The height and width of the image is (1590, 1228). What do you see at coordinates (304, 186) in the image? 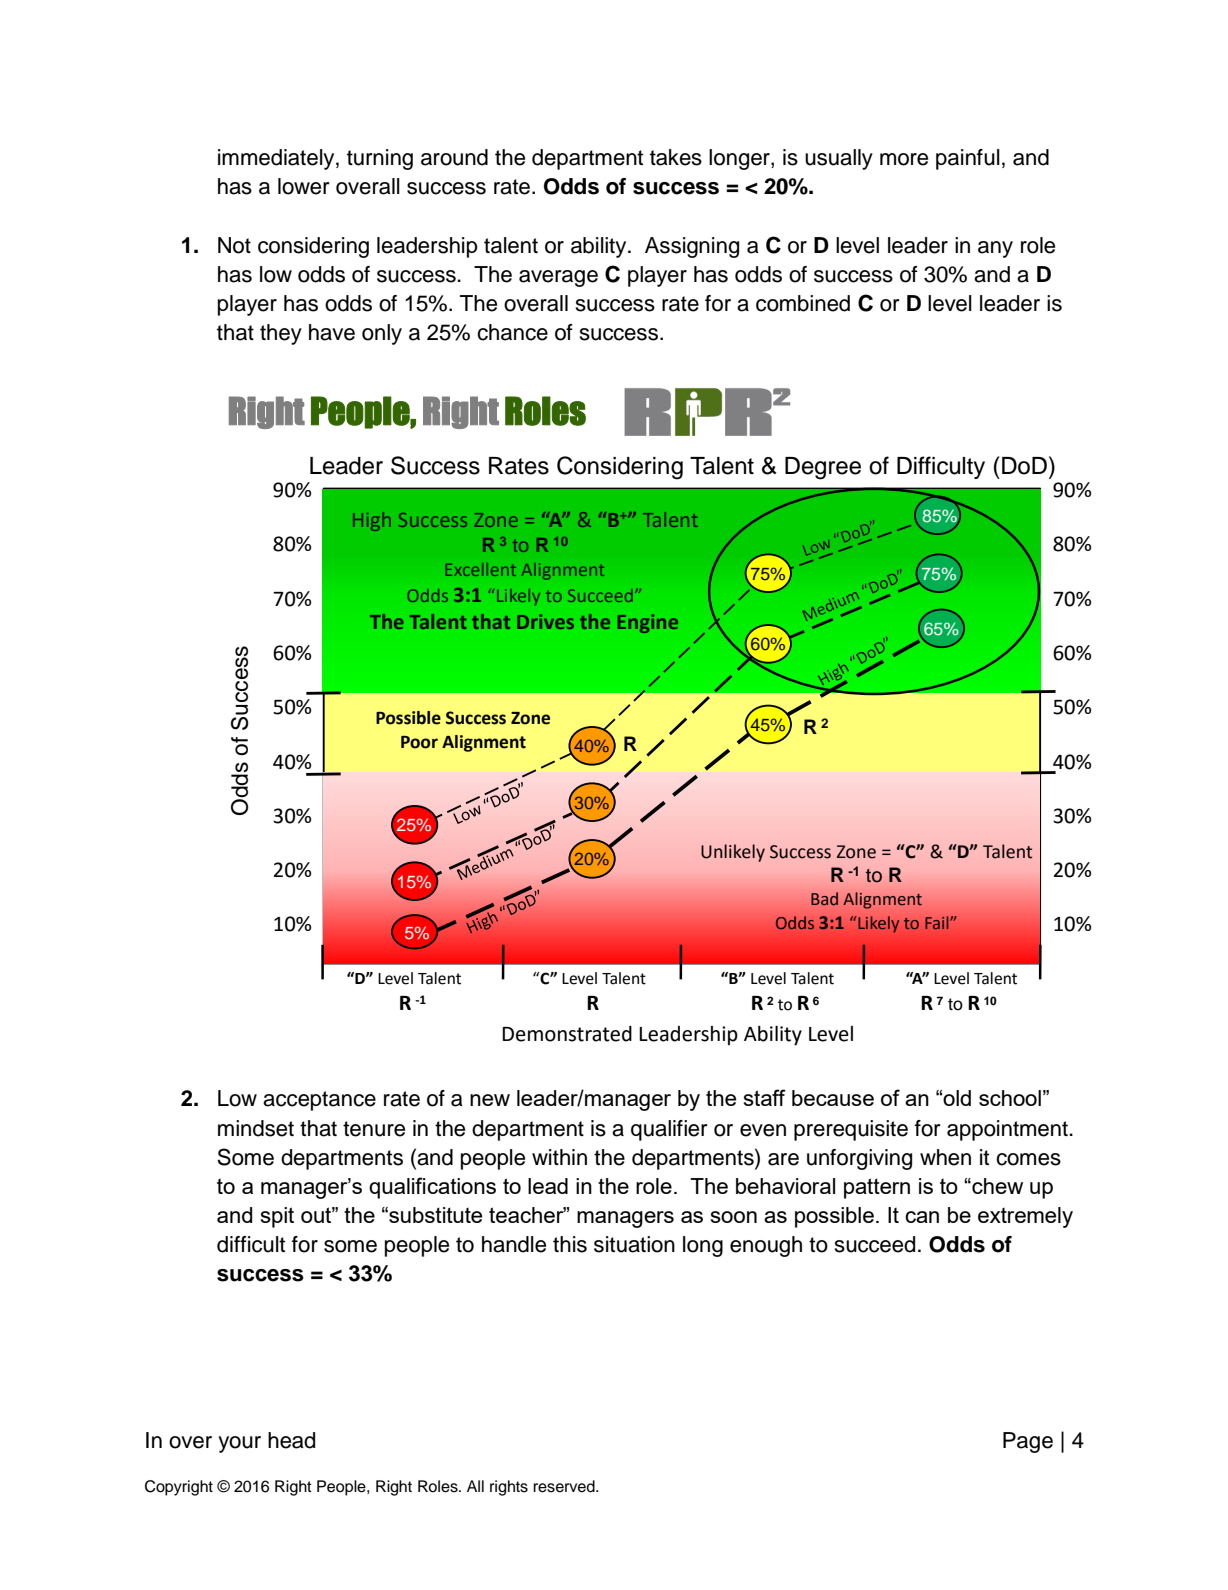
I see `lower` at bounding box center [304, 186].
